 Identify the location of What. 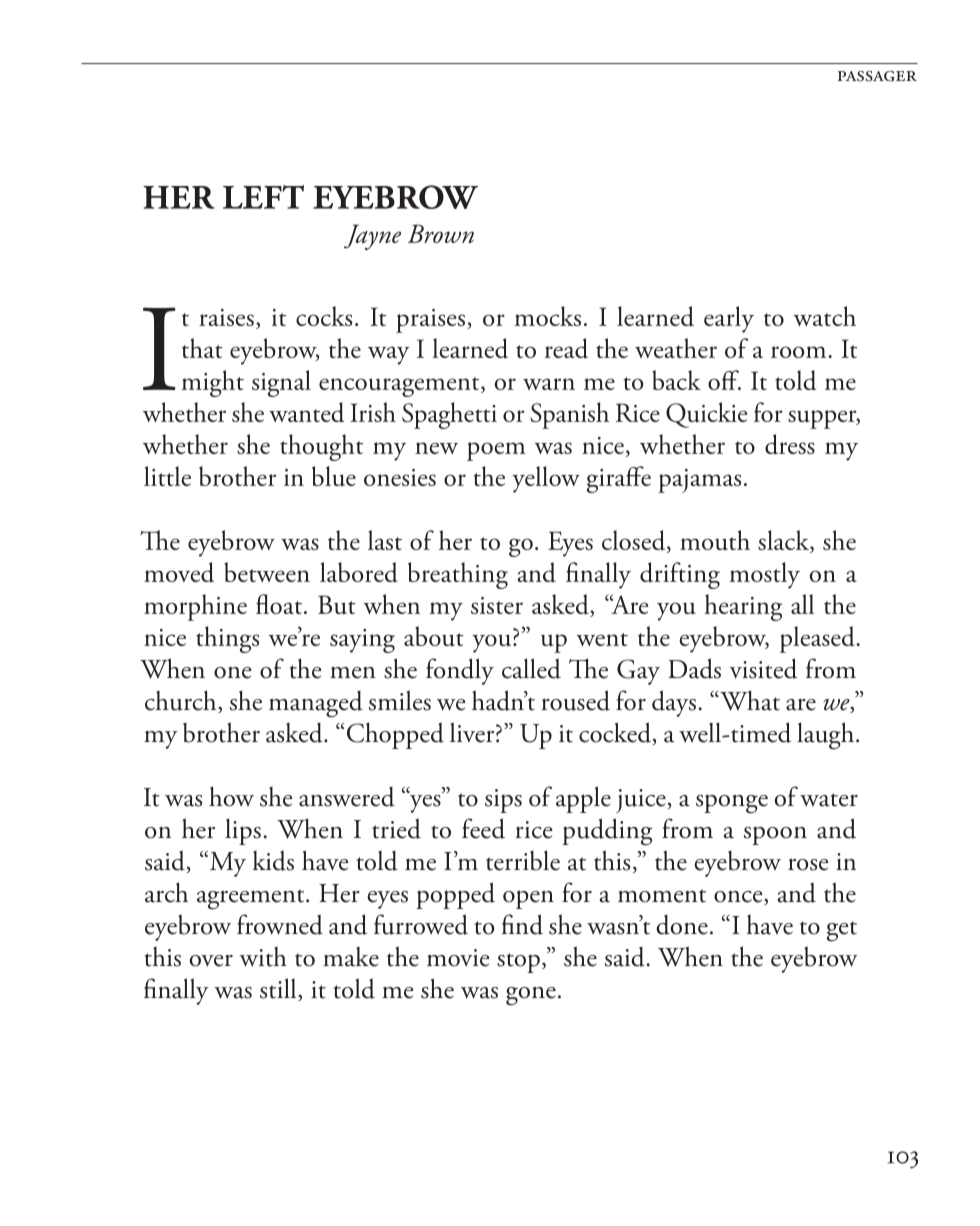
(749, 700).
